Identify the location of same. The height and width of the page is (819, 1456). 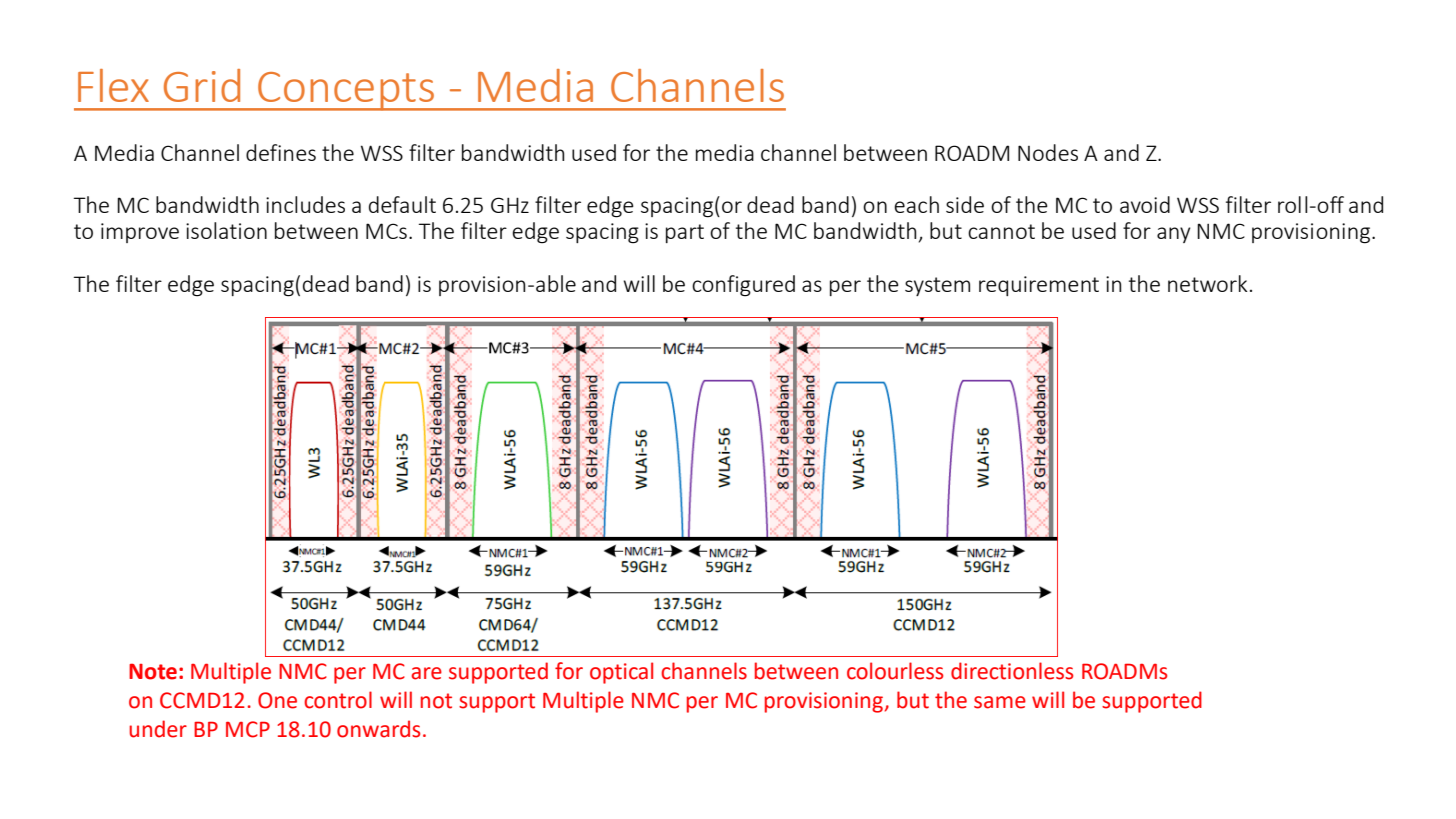
(1000, 702).
